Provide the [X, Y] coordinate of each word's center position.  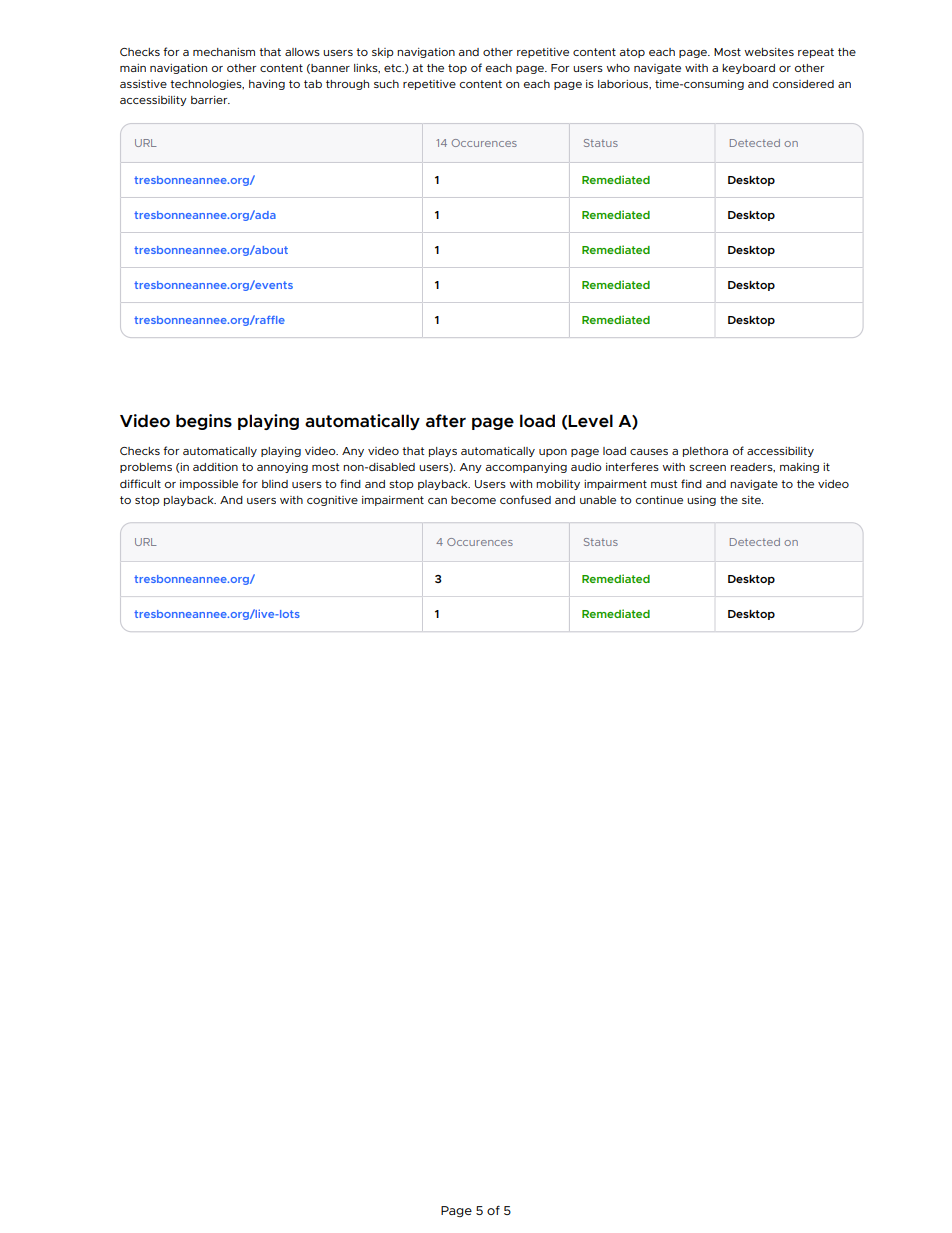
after [446, 421]
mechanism [224, 52]
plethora [705, 452]
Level [590, 420]
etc [394, 68]
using [701, 501]
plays [443, 452]
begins [204, 422]
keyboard [748, 69]
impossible [209, 485]
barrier [210, 100]
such [386, 84]
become [473, 500]
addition [215, 467]
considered [803, 84]
